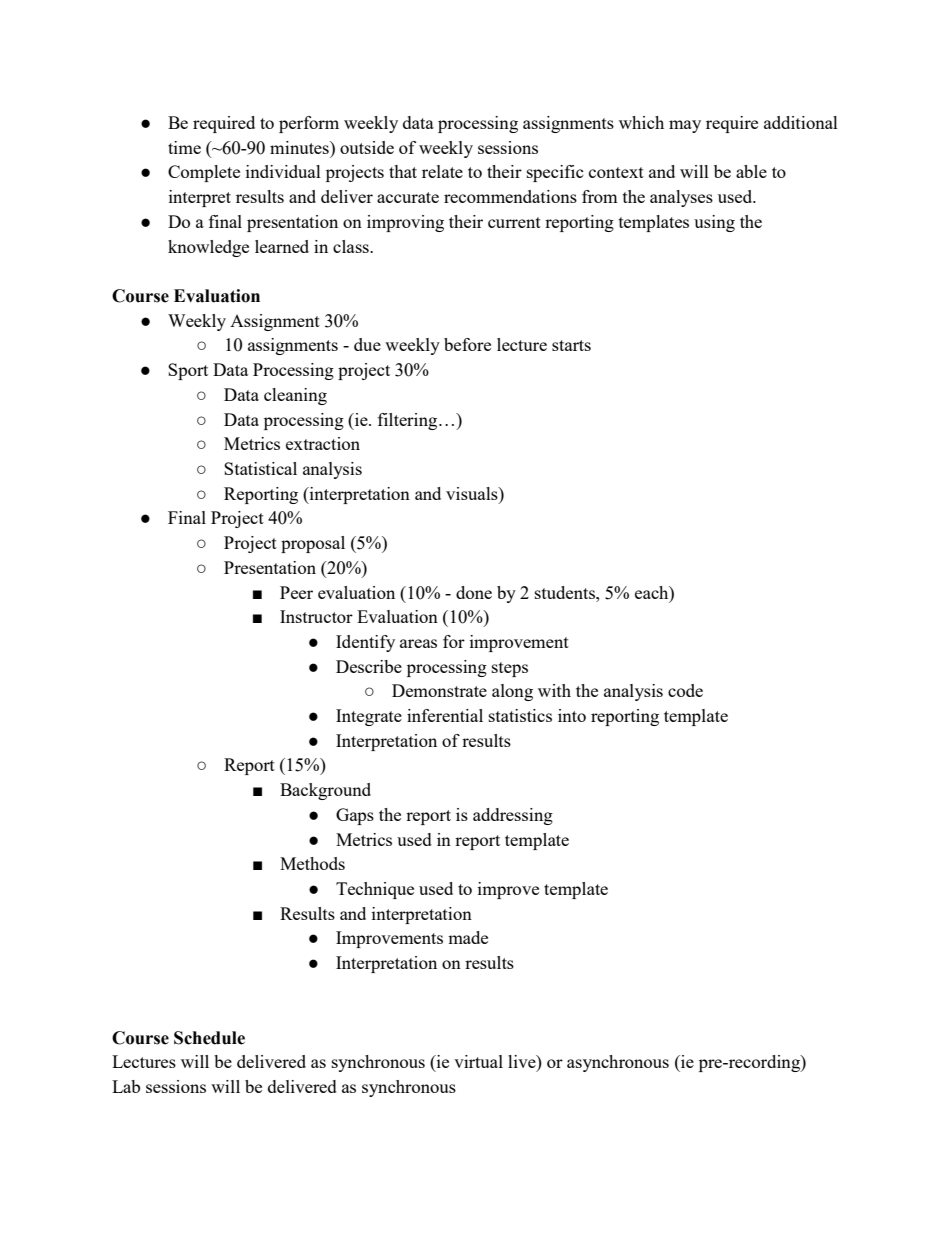 The width and height of the screenshot is (952, 1233). What do you see at coordinates (478, 1061) in the screenshot?
I see `virtual` at bounding box center [478, 1061].
